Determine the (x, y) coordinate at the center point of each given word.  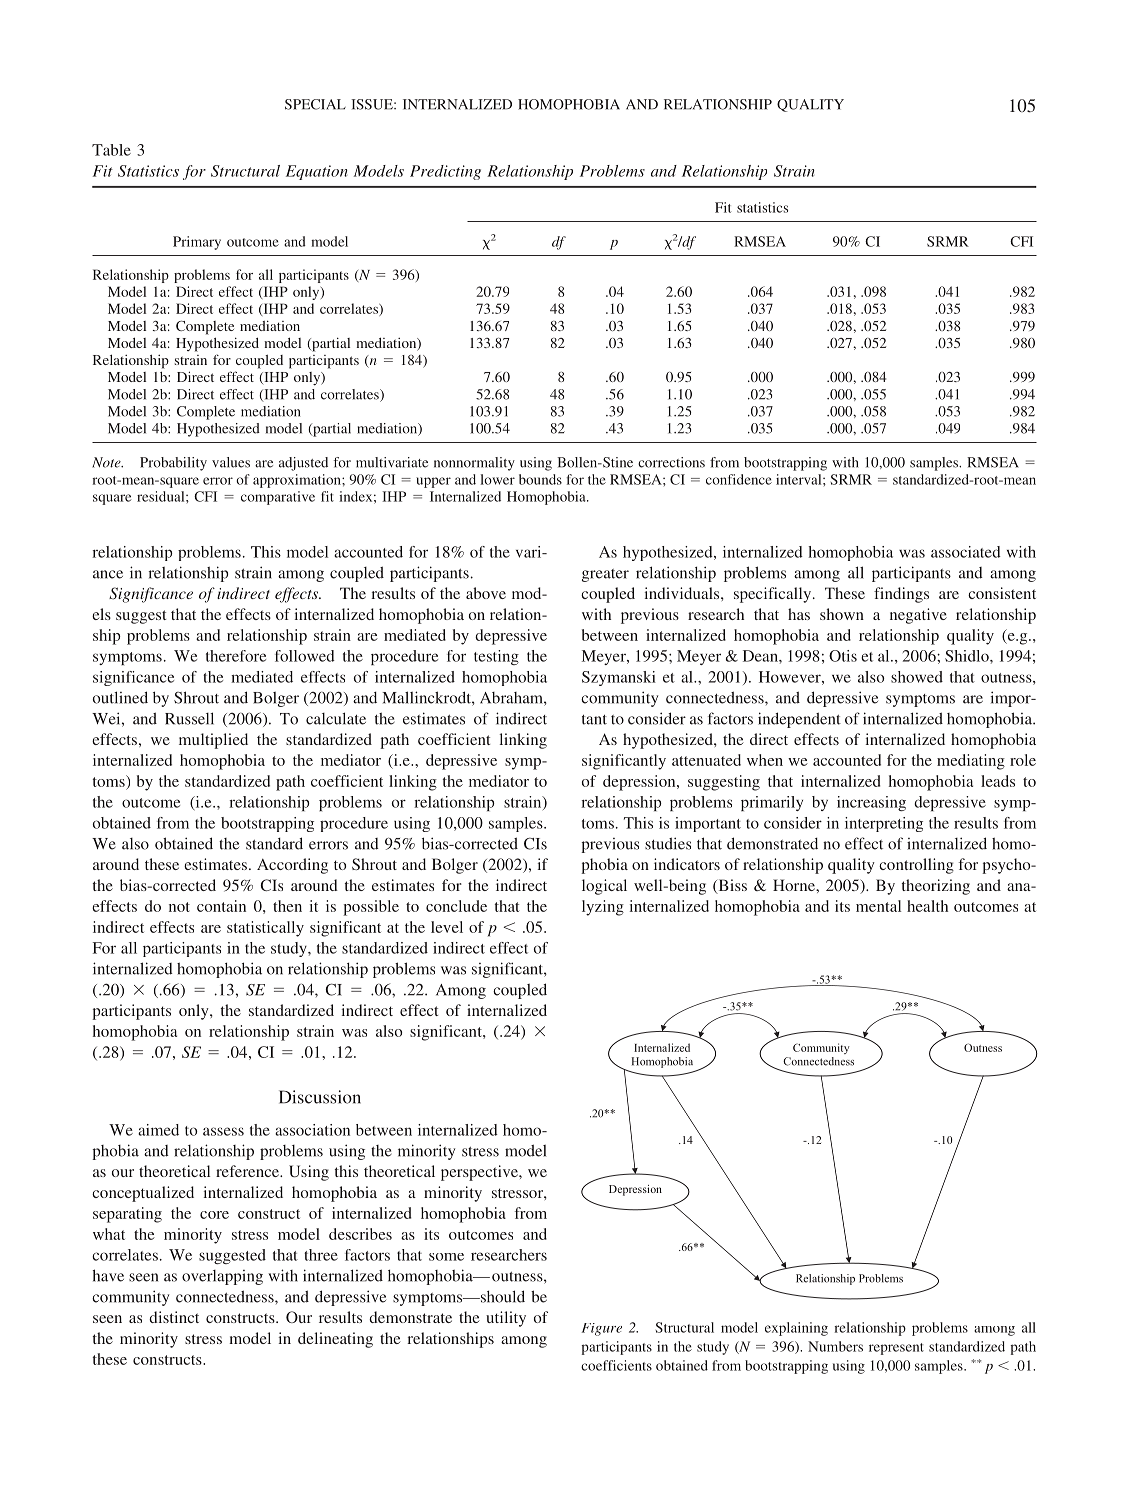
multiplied (213, 741)
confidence (739, 479)
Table (111, 150)
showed (917, 677)
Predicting (445, 172)
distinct (174, 1317)
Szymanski (619, 678)
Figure (602, 1329)
